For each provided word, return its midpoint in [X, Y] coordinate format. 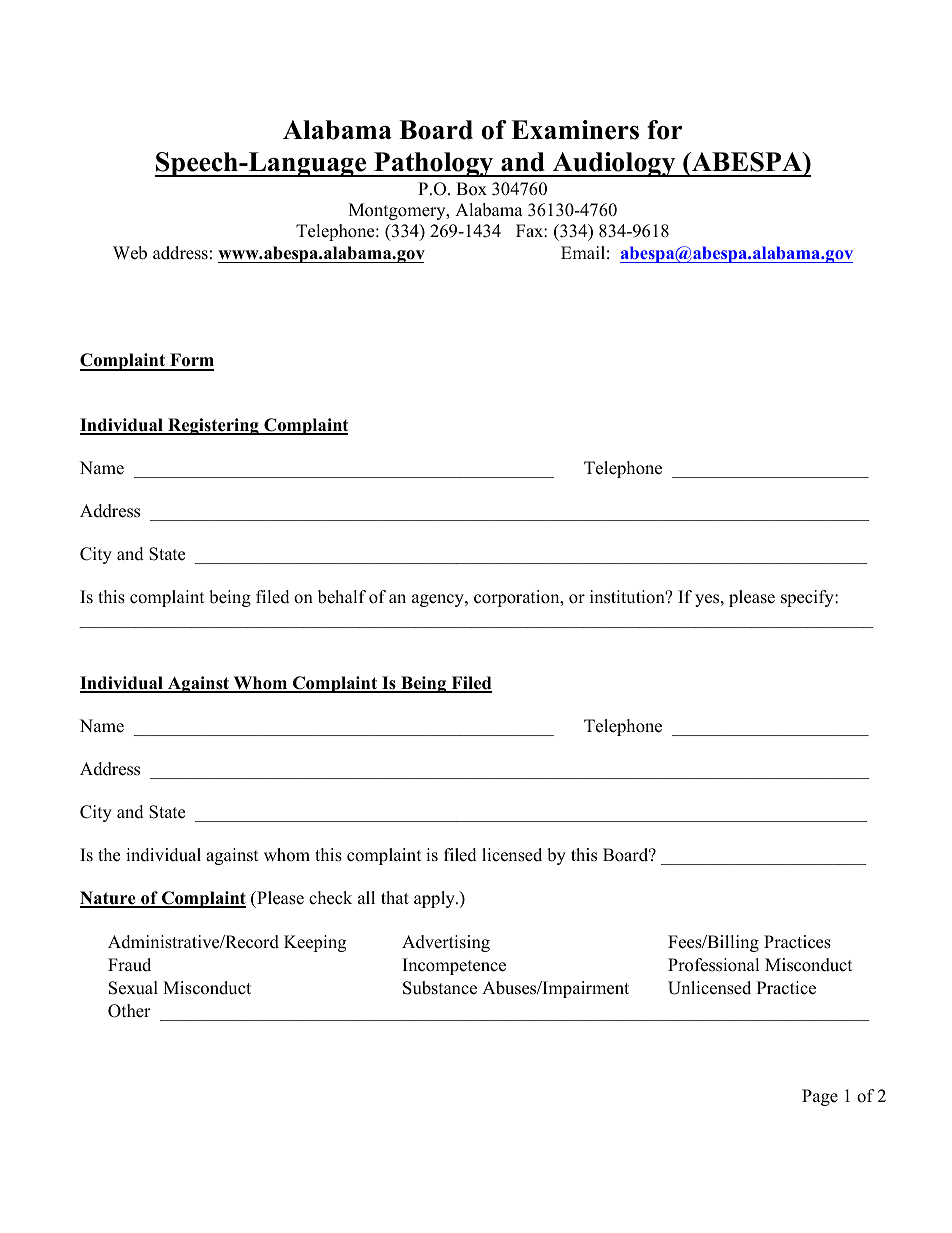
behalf [342, 597]
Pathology [434, 164]
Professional [714, 965]
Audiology [614, 164]
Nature [109, 899]
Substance [440, 988]
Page [820, 1097]
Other [129, 1011]
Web [130, 253]
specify [808, 598]
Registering [213, 426]
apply [435, 899]
